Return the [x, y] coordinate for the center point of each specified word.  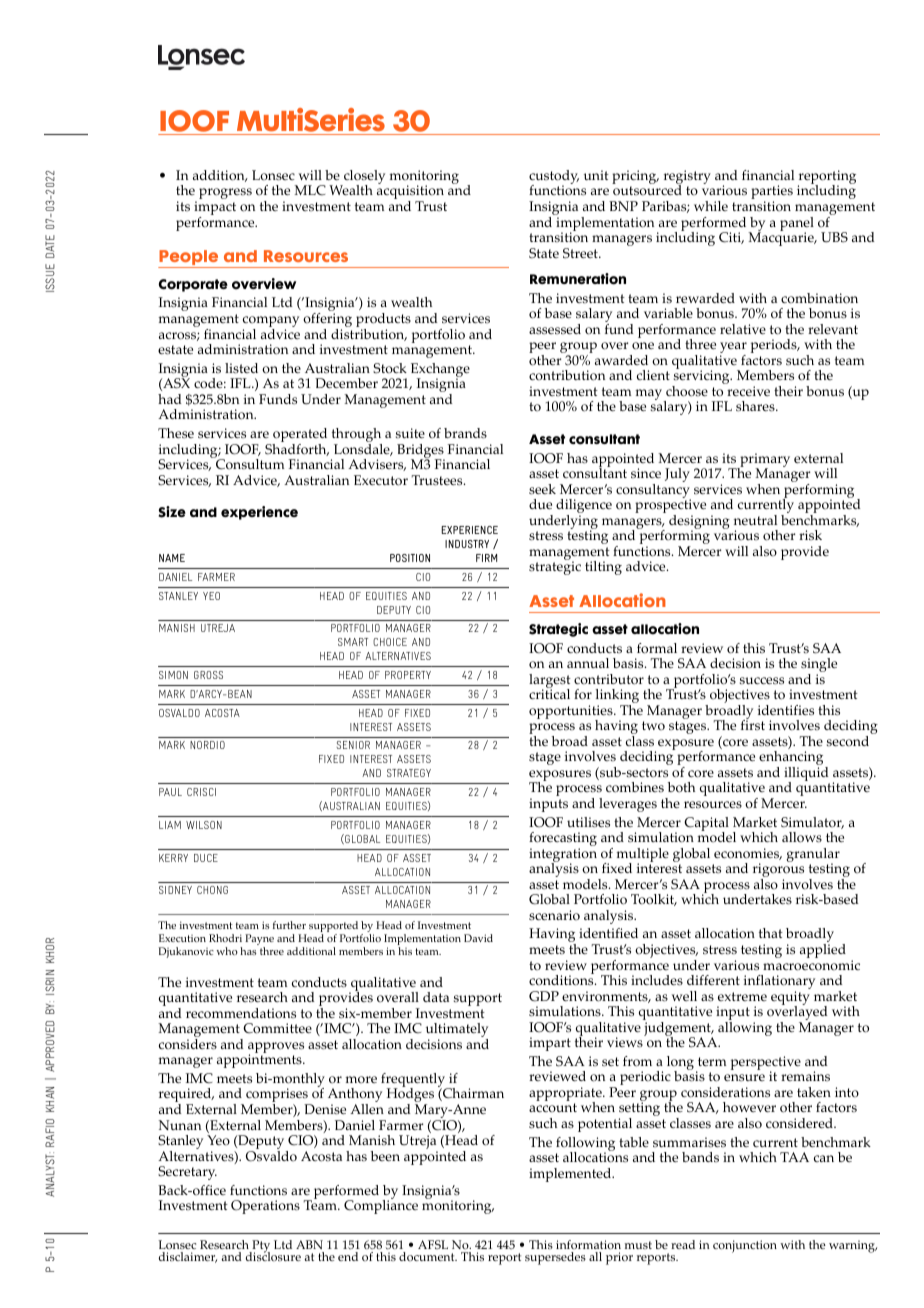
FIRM [486, 558]
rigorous [778, 871]
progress [225, 193]
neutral [755, 520]
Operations [265, 1207]
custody [554, 178]
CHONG [212, 890]
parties [772, 193]
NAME [172, 558]
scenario [554, 915]
